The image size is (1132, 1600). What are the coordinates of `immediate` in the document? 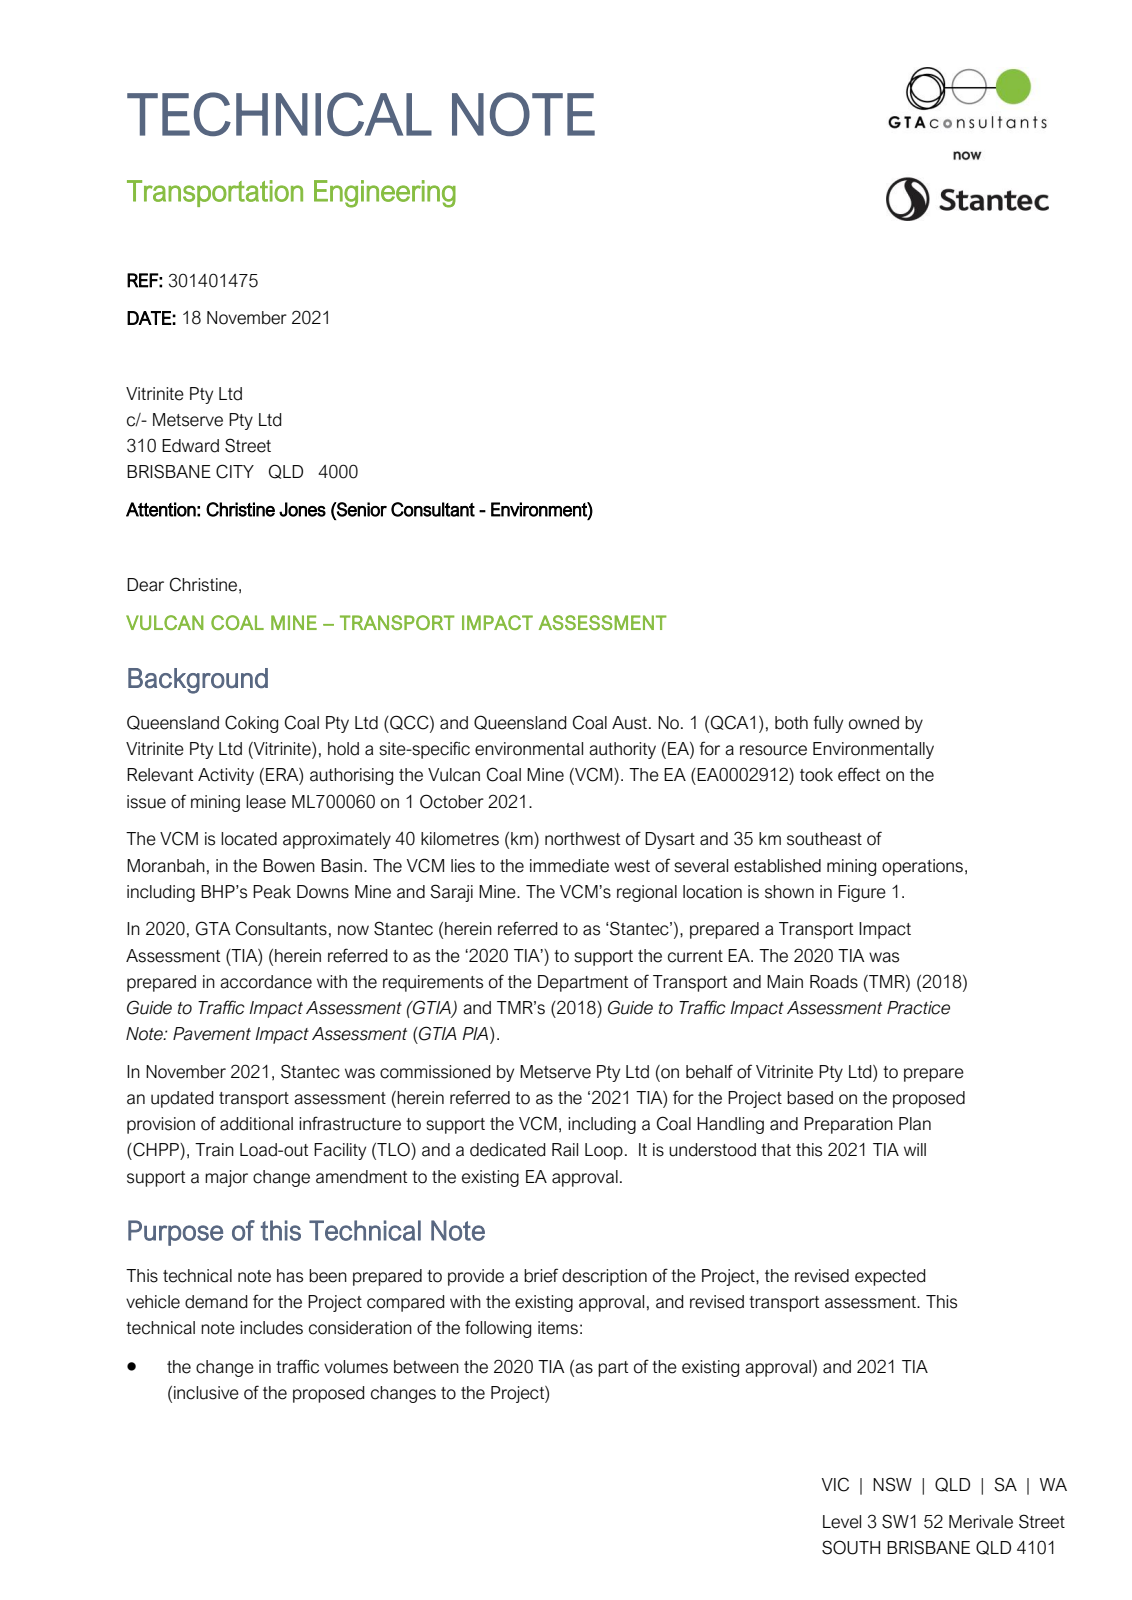 It's located at (569, 866).
